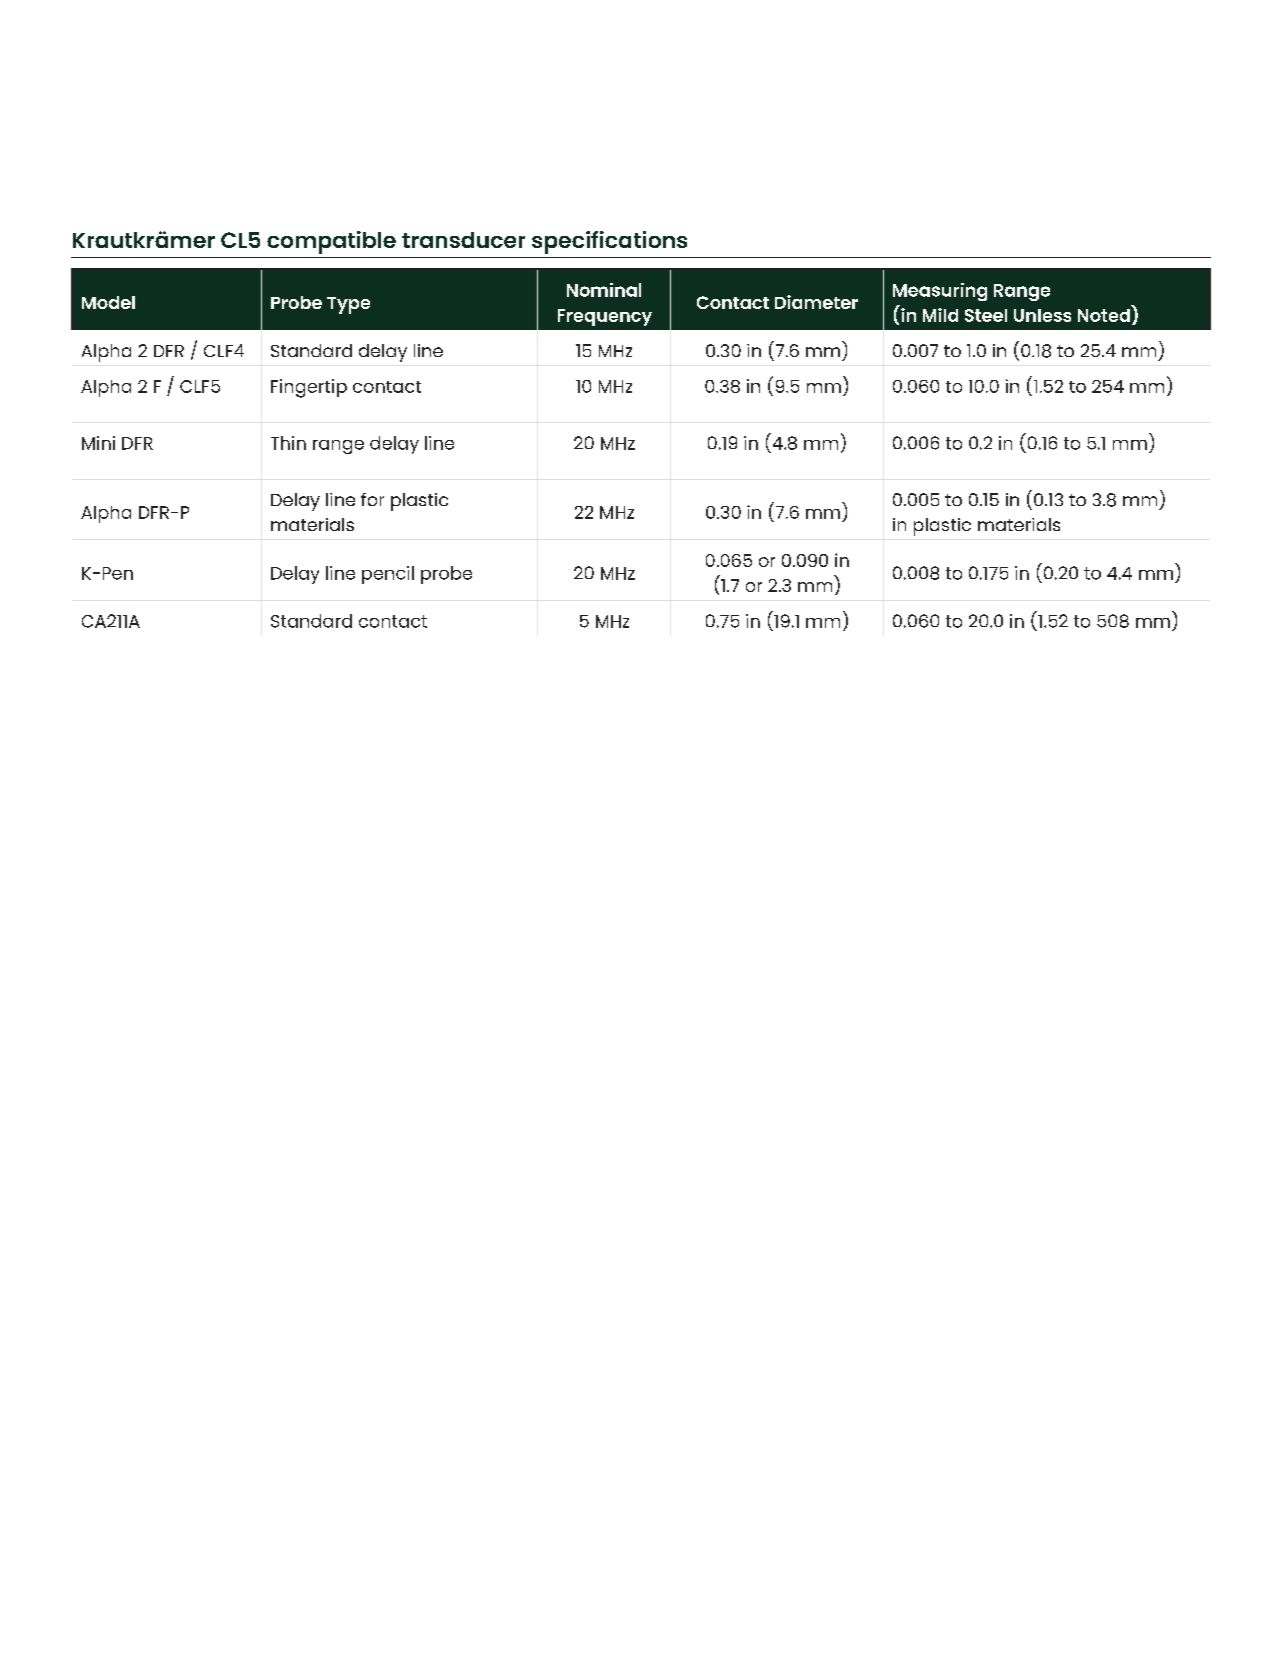 The height and width of the page is (1662, 1284). I want to click on Measuring, so click(940, 292).
